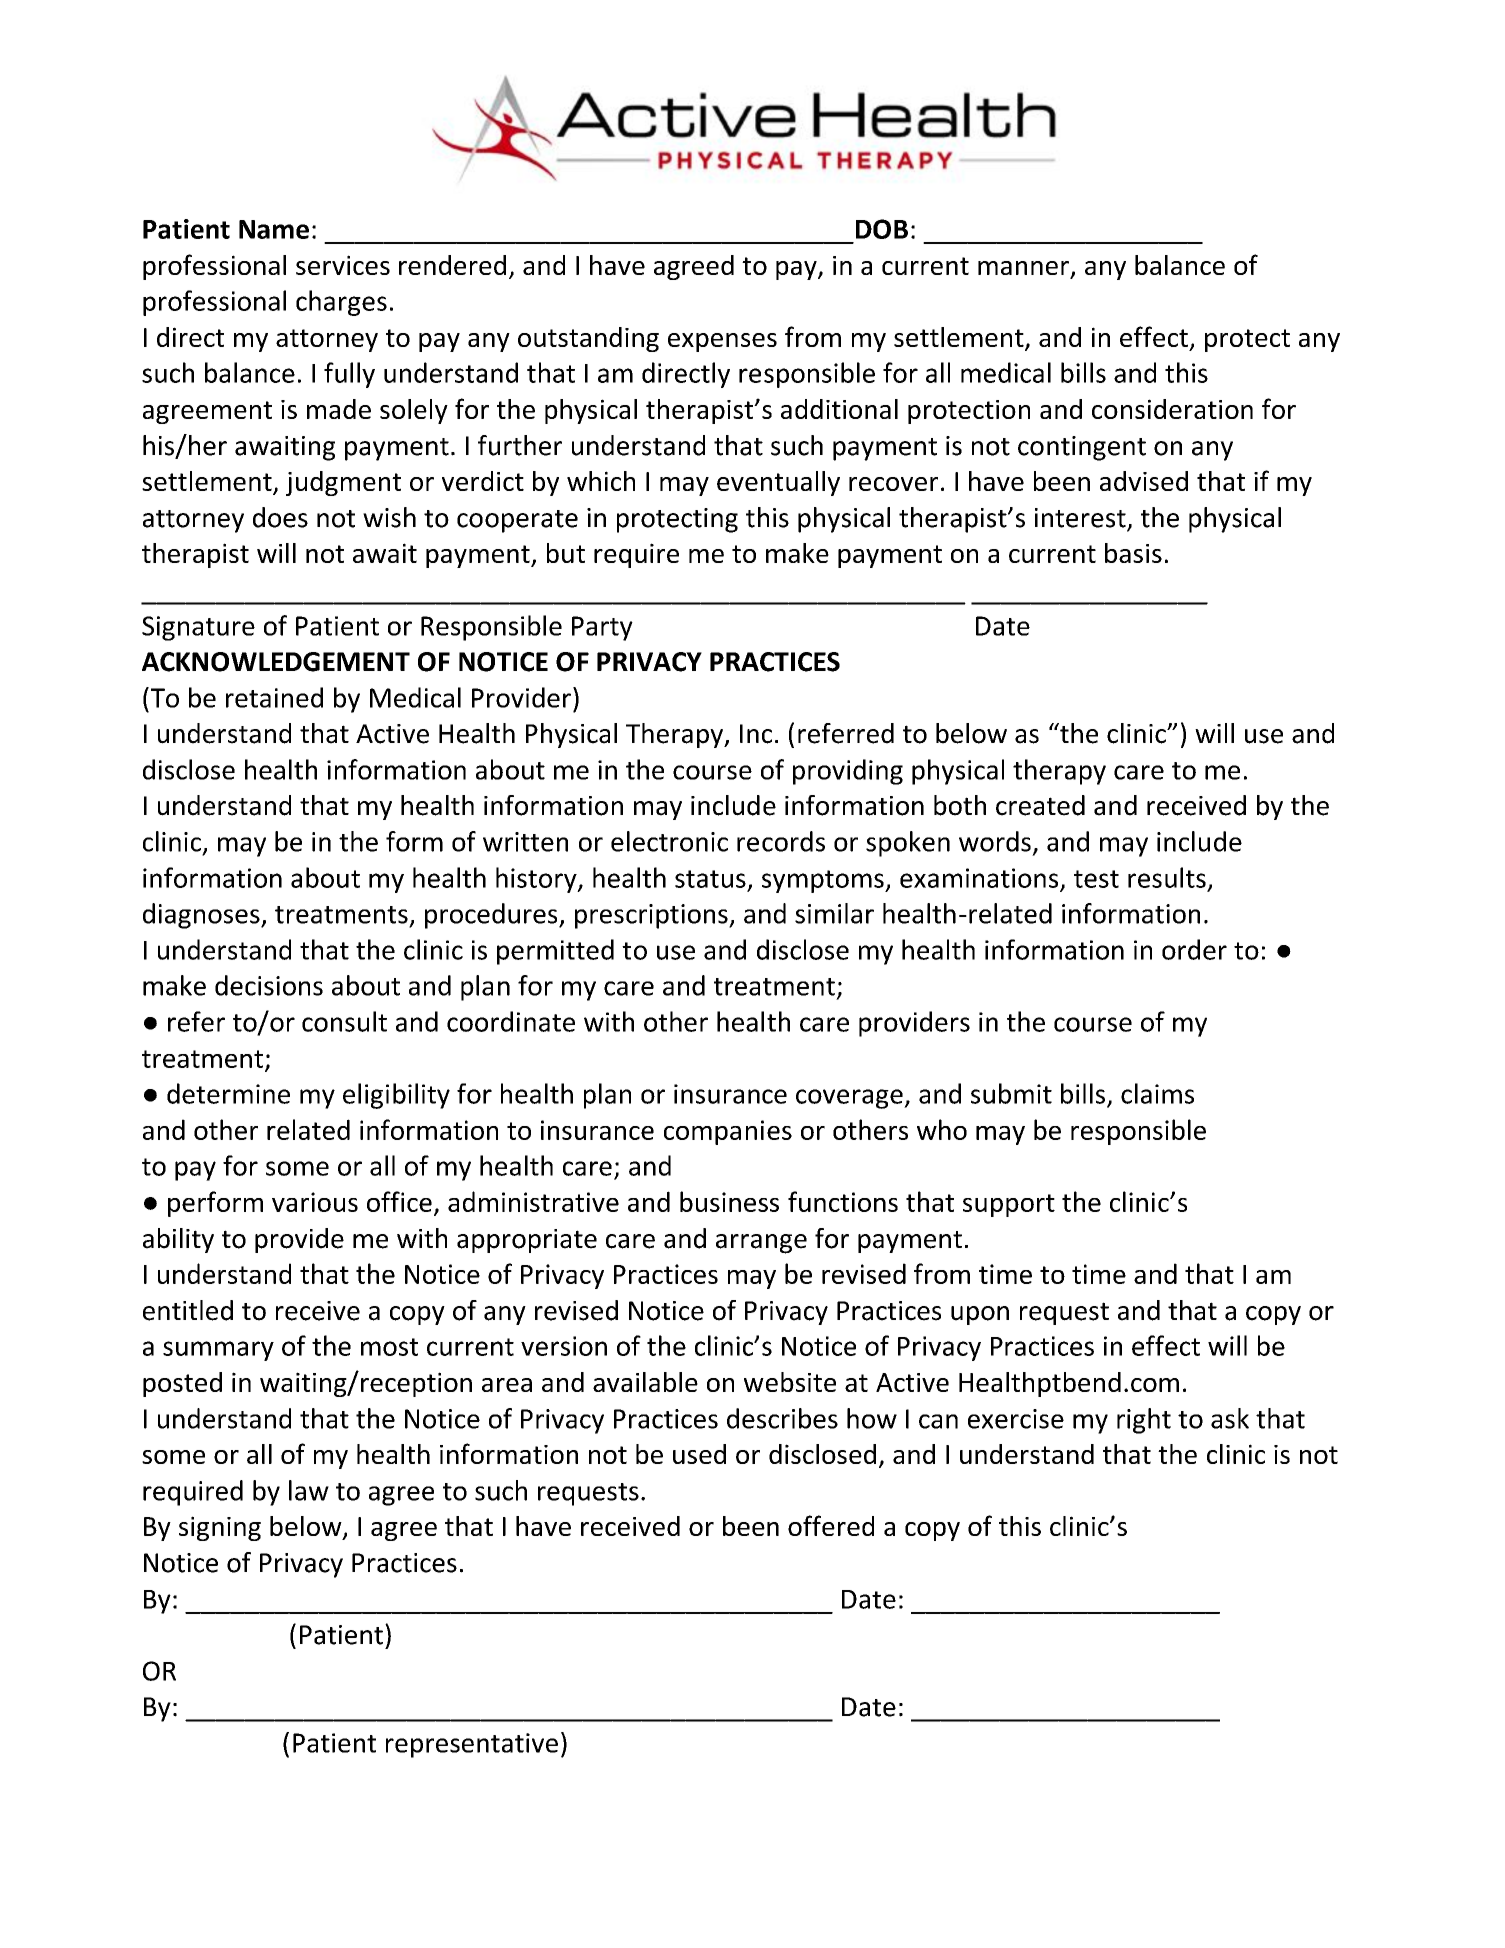 This screenshot has height=1948, width=1505. What do you see at coordinates (269, 985) in the screenshot?
I see `decisions` at bounding box center [269, 985].
